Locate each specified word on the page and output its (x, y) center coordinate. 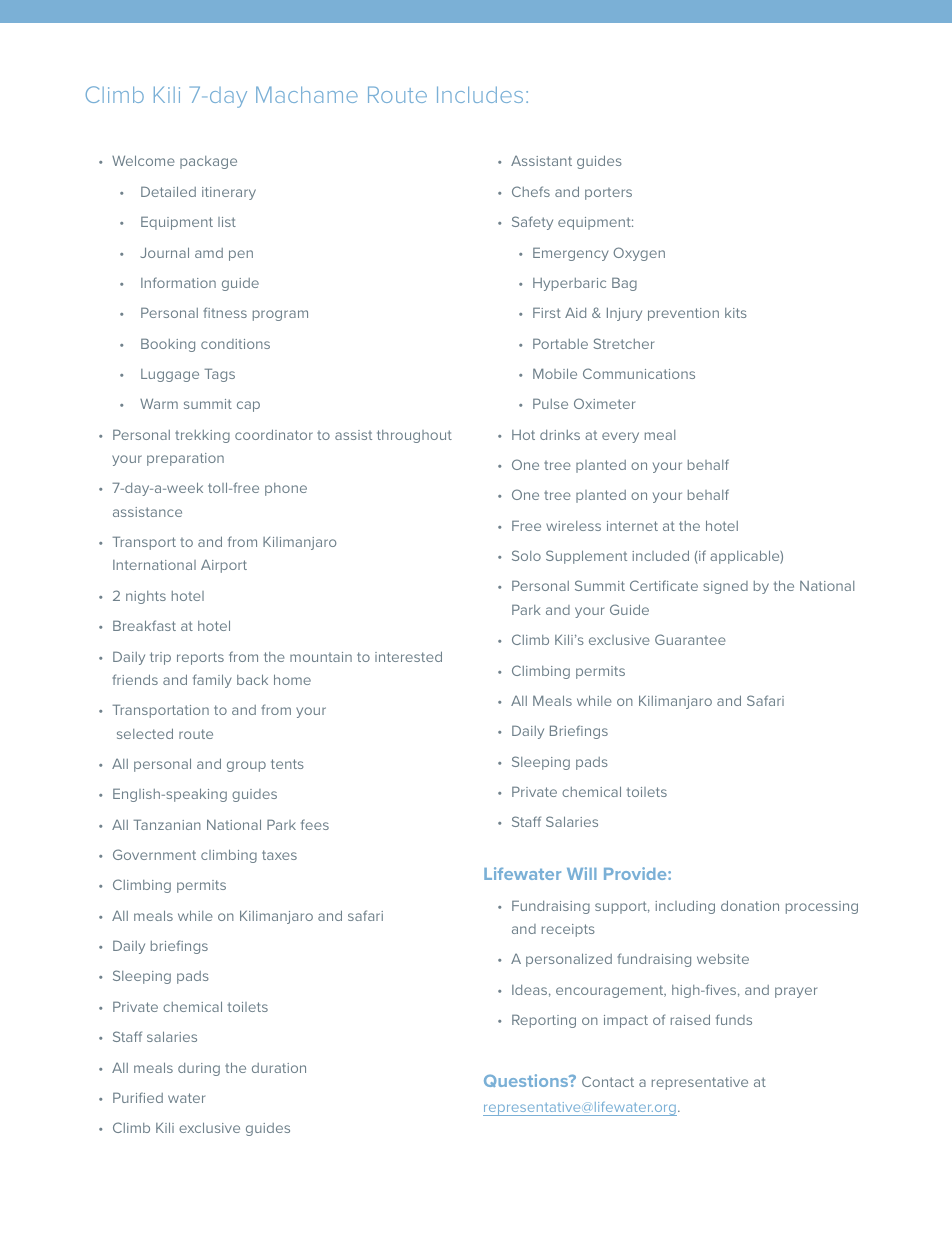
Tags (219, 375)
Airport (224, 566)
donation (750, 905)
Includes (480, 94)
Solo (526, 555)
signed (725, 587)
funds (734, 1019)
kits (736, 313)
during (199, 1069)
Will (581, 873)
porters (608, 194)
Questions (527, 1080)
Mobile (555, 373)
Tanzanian (167, 824)
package (208, 162)
